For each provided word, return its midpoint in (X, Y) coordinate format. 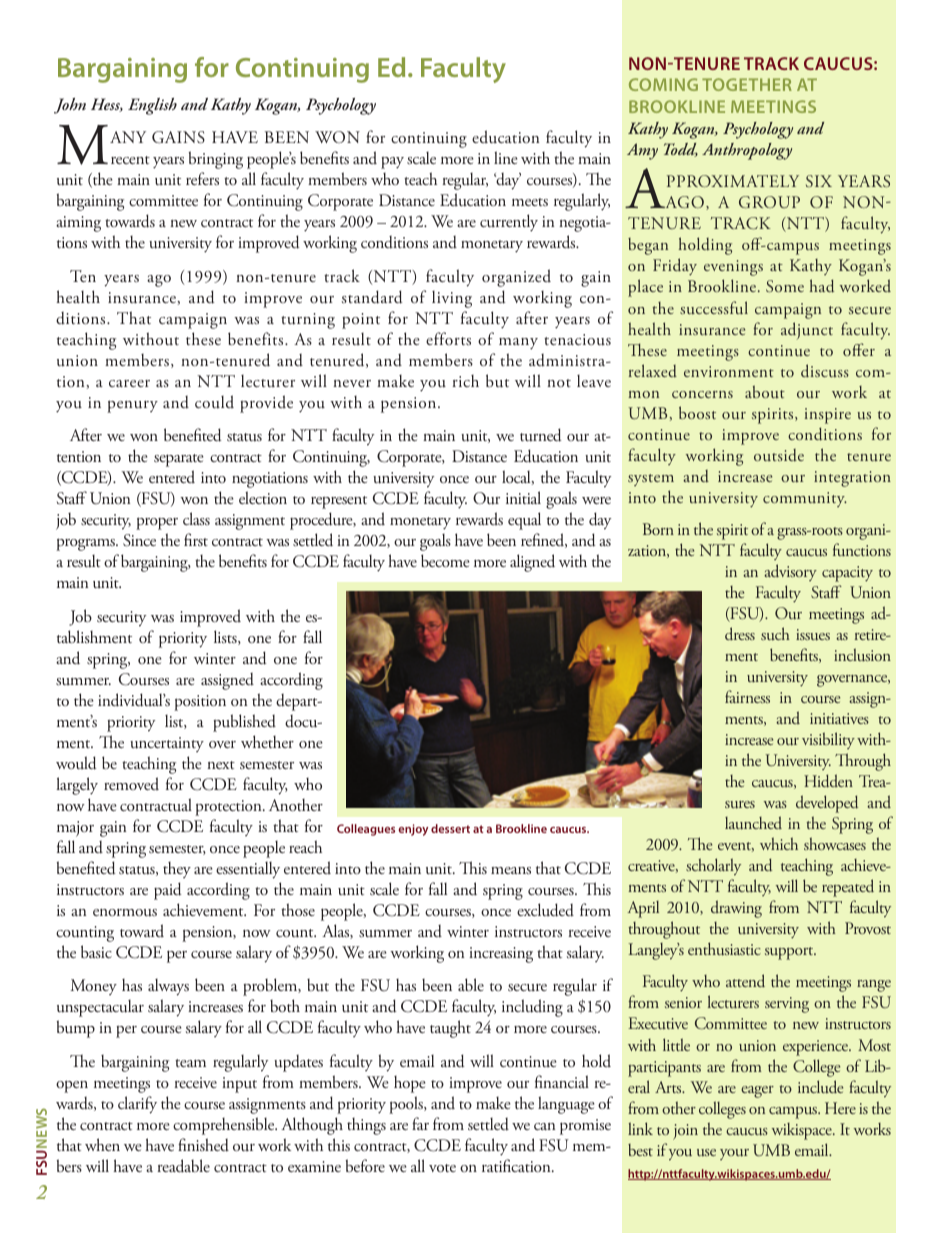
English (152, 106)
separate (179, 460)
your (734, 1154)
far (420, 1123)
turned (541, 435)
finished (203, 1145)
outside (779, 455)
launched (753, 823)
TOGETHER (747, 84)
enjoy (413, 830)
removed (131, 783)
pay (392, 163)
